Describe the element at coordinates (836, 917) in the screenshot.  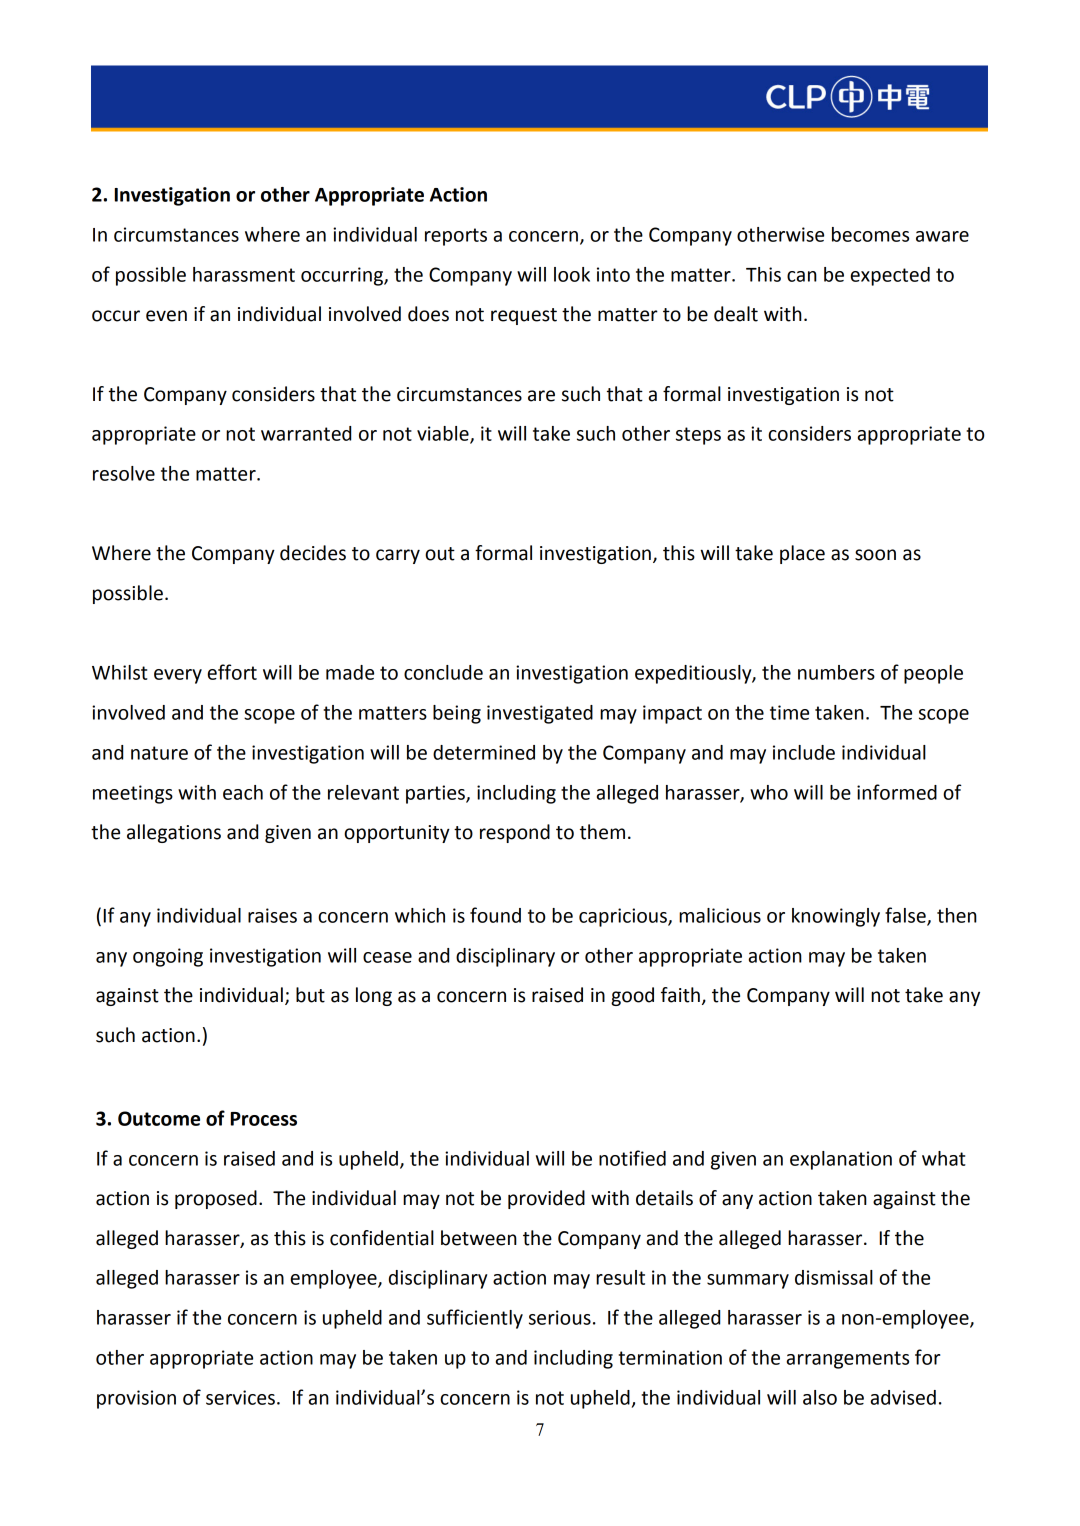
I see `knowingly` at that location.
